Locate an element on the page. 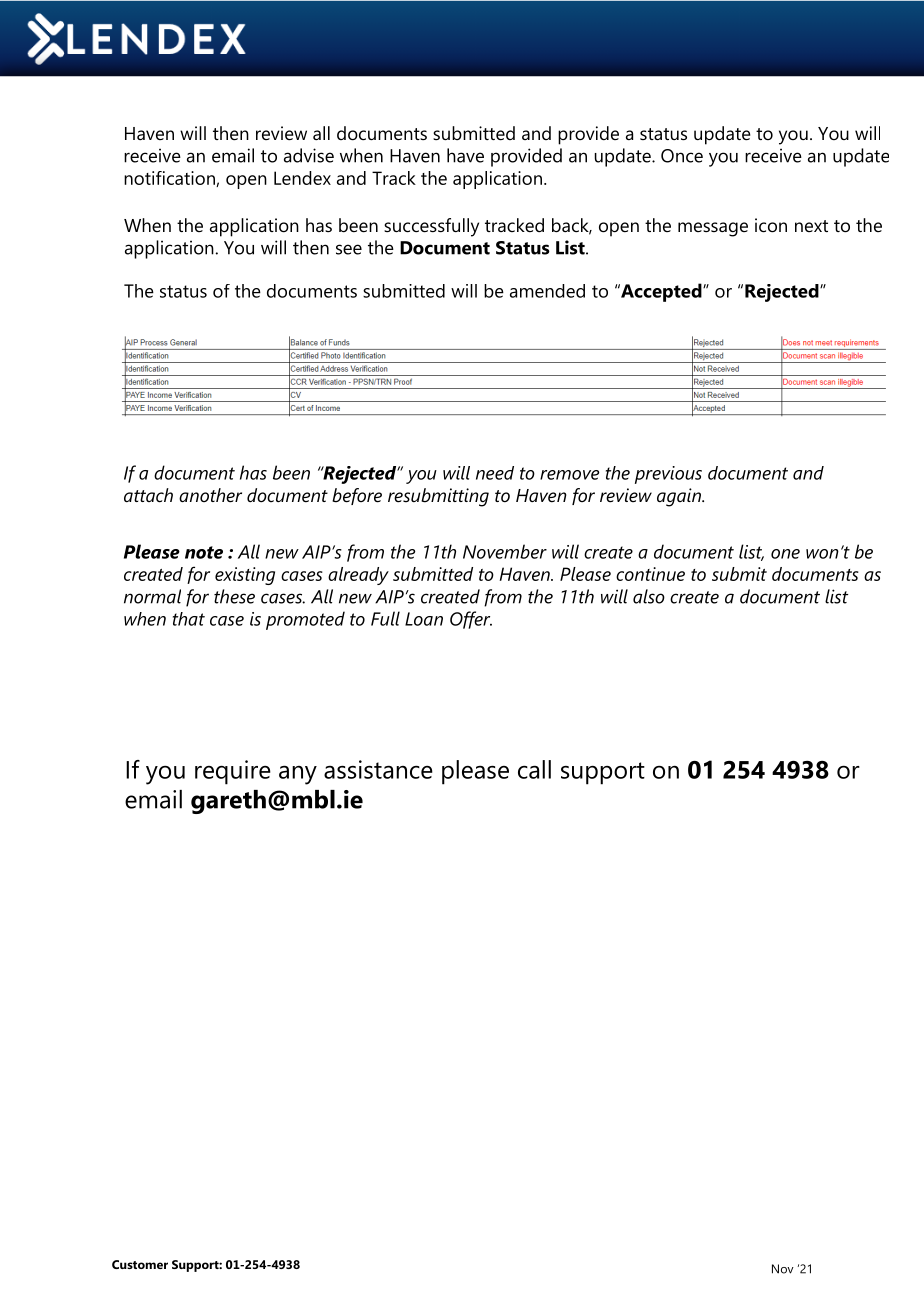 The image size is (924, 1308). Customer is located at coordinates (140, 1264).
